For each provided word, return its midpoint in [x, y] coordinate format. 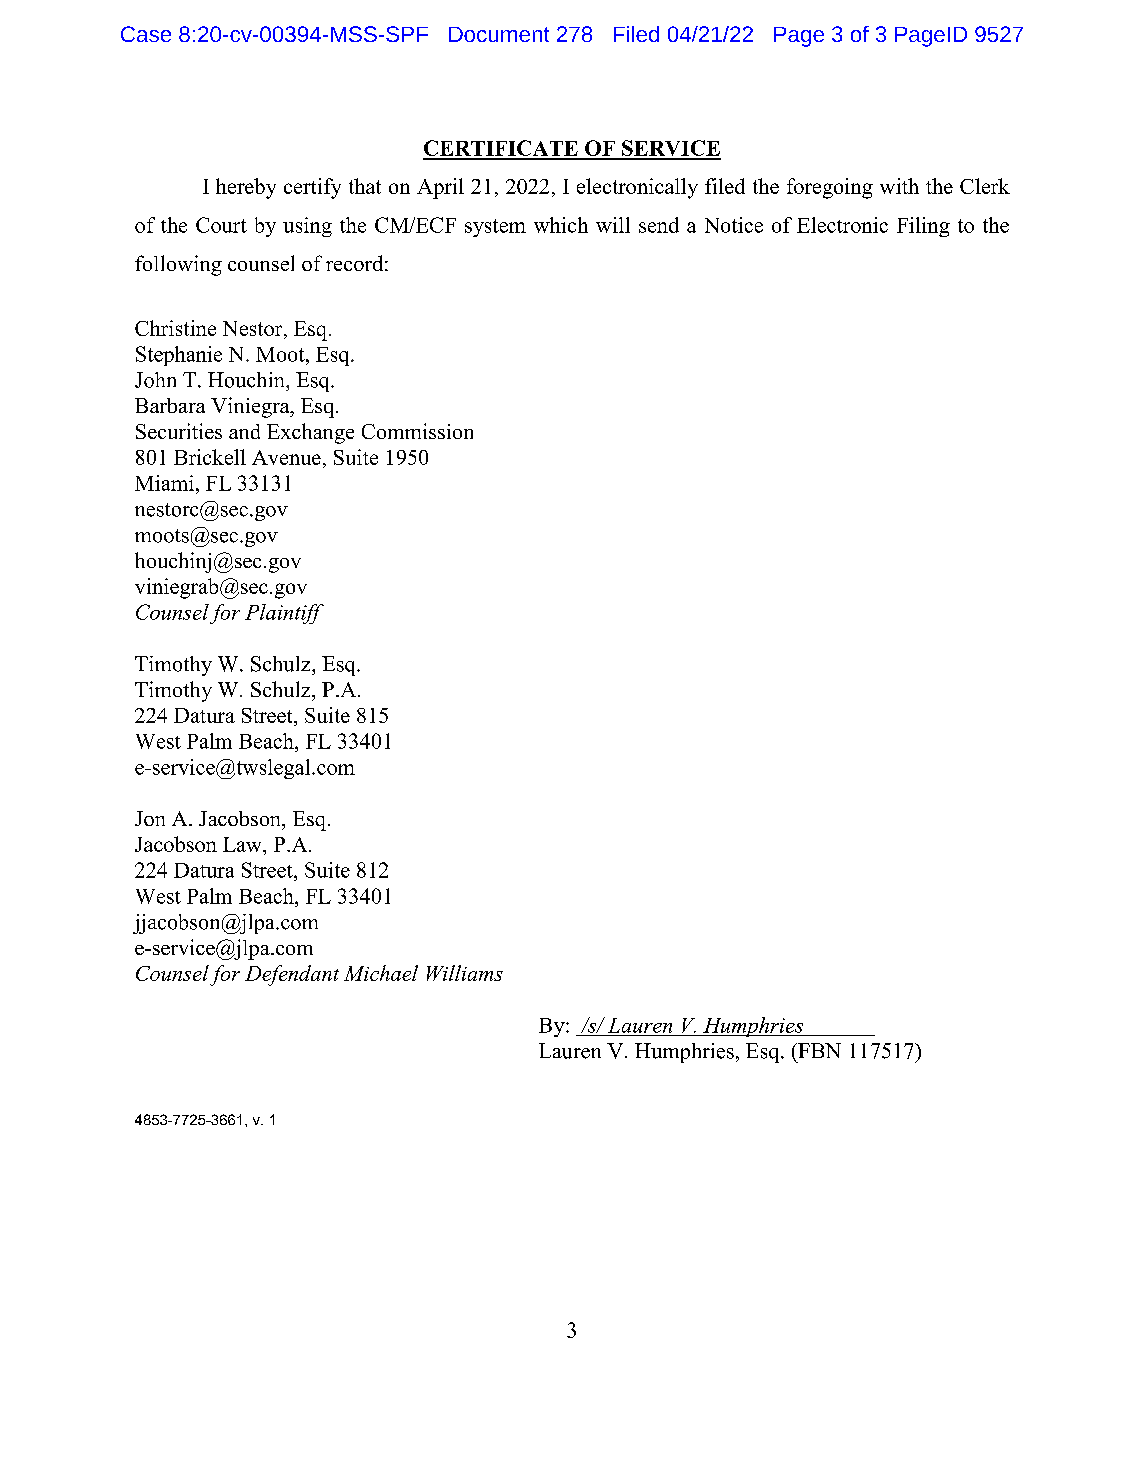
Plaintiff [284, 614]
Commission [417, 431]
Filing [923, 227]
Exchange [310, 433]
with [899, 186]
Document [499, 34]
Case [146, 34]
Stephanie [179, 356]
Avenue [286, 457]
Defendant [292, 975]
